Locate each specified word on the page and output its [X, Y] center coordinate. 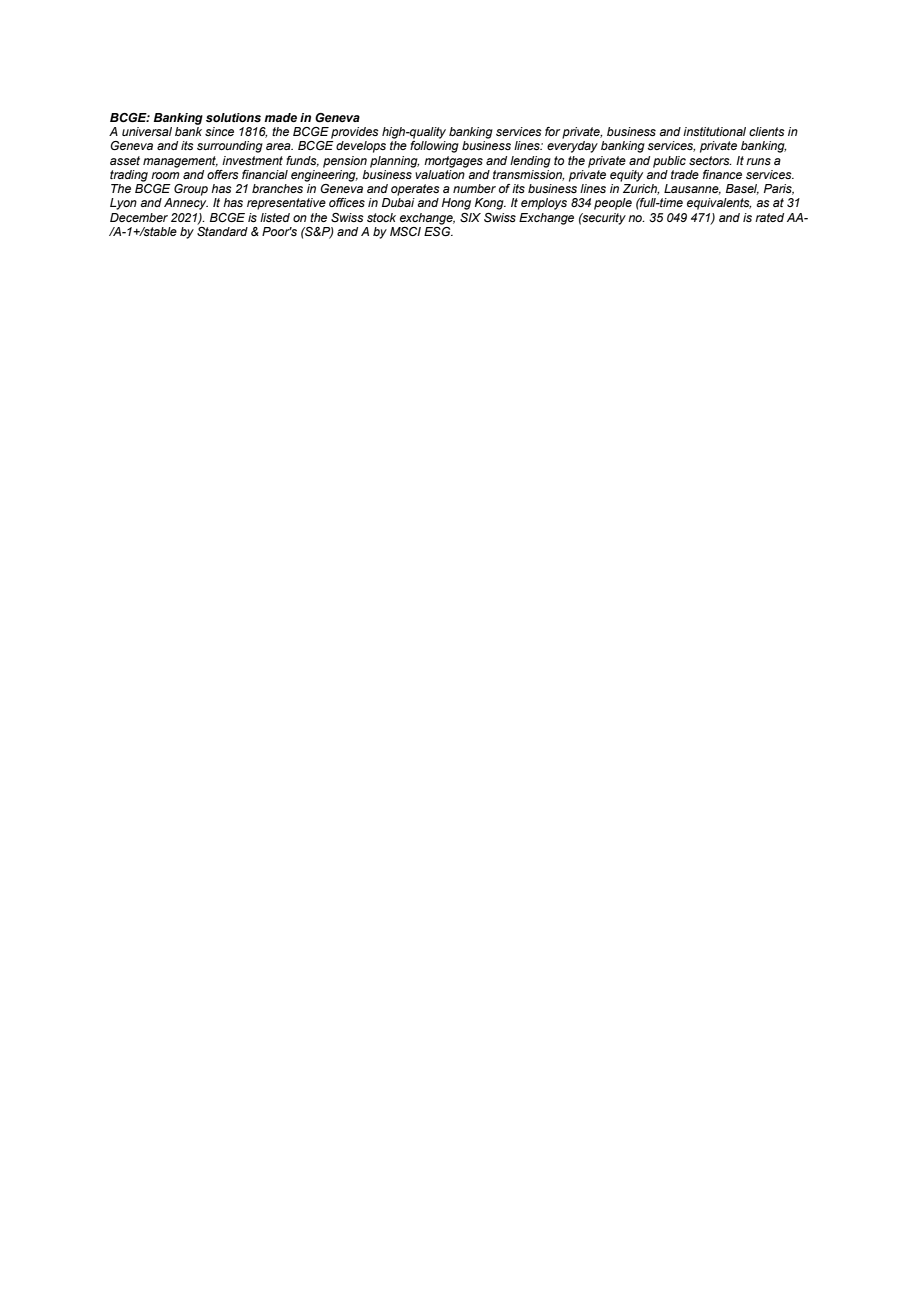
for [552, 131]
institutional [714, 131]
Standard [222, 230]
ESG [438, 230]
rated [769, 217]
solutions [233, 117]
